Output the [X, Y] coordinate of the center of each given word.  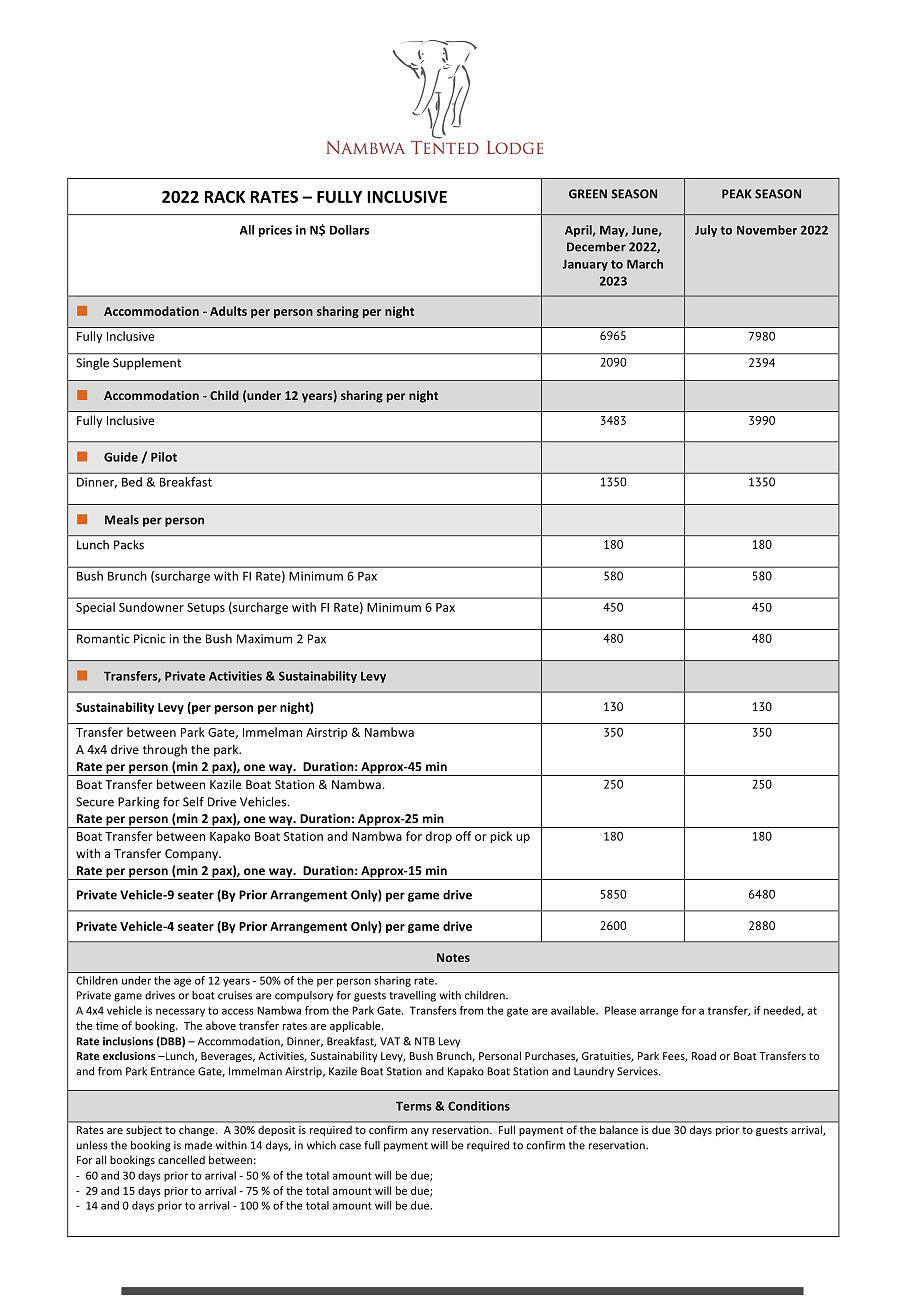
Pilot [164, 457]
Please [620, 1010]
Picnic [150, 639]
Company [192, 855]
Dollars [349, 230]
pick [501, 837]
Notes [453, 957]
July [706, 231]
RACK [225, 197]
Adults [228, 311]
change [198, 1131]
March [645, 264]
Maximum [264, 639]
